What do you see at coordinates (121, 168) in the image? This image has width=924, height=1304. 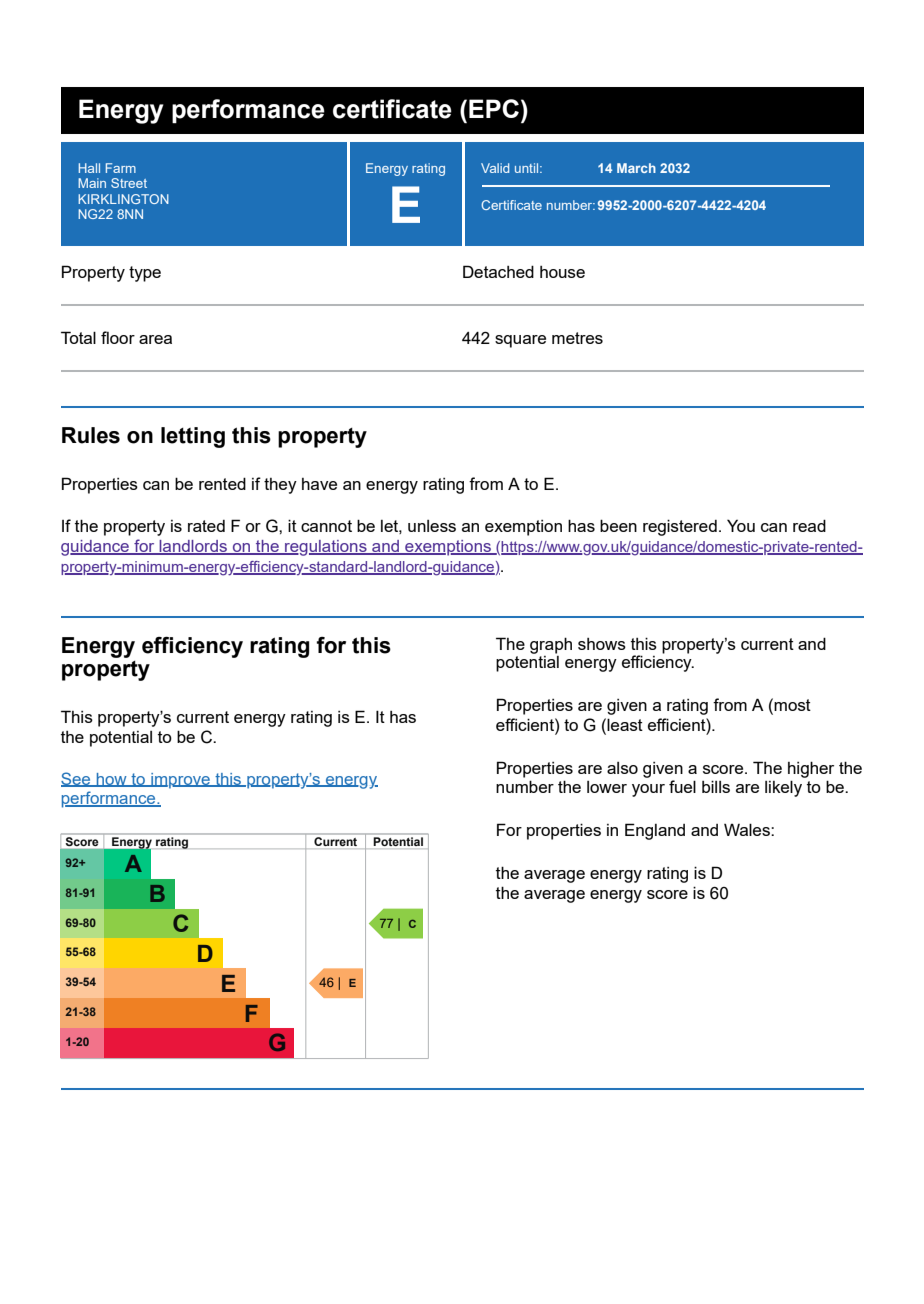 I see `Farm` at bounding box center [121, 168].
